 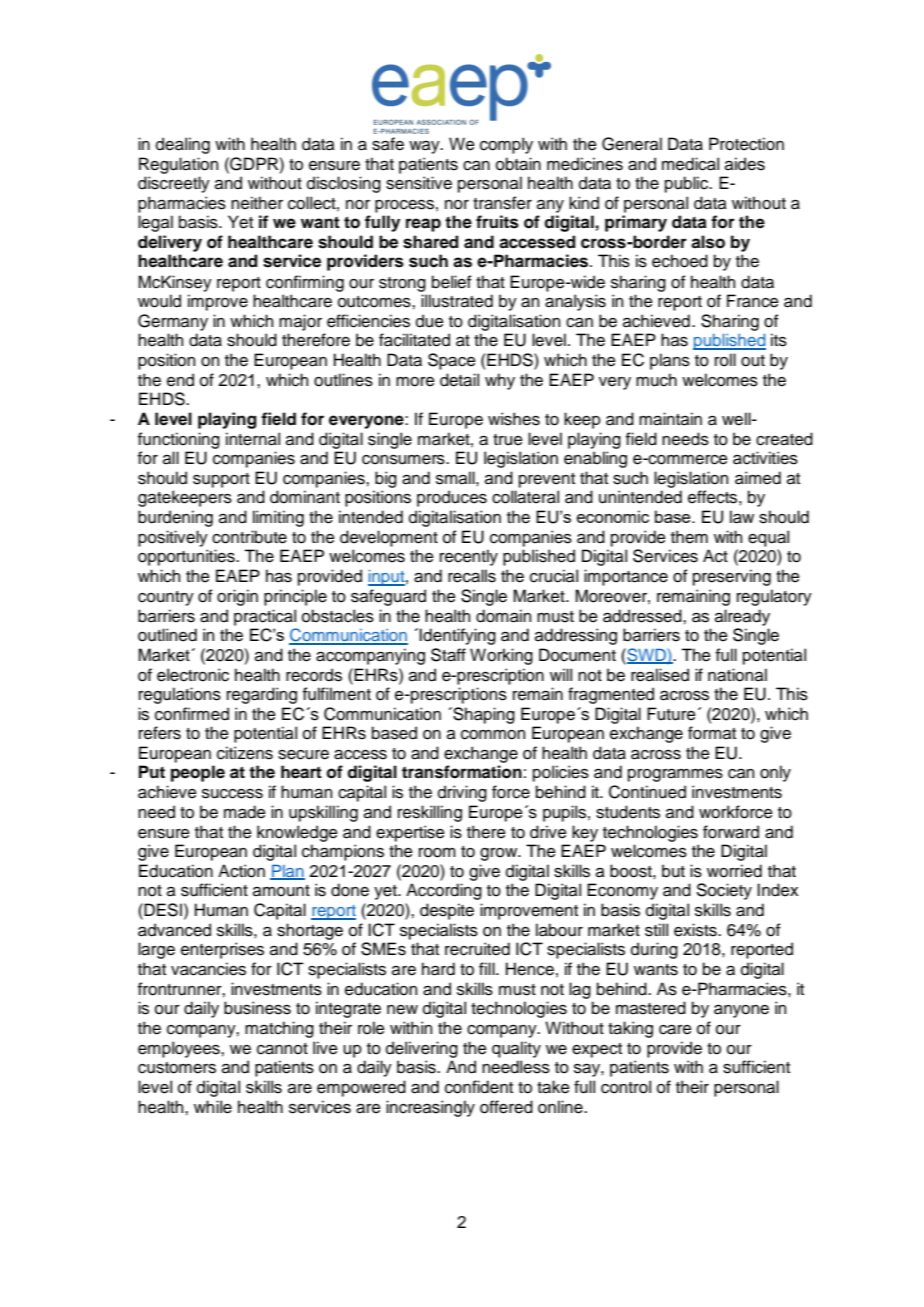 I want to click on grow, so click(x=500, y=854).
